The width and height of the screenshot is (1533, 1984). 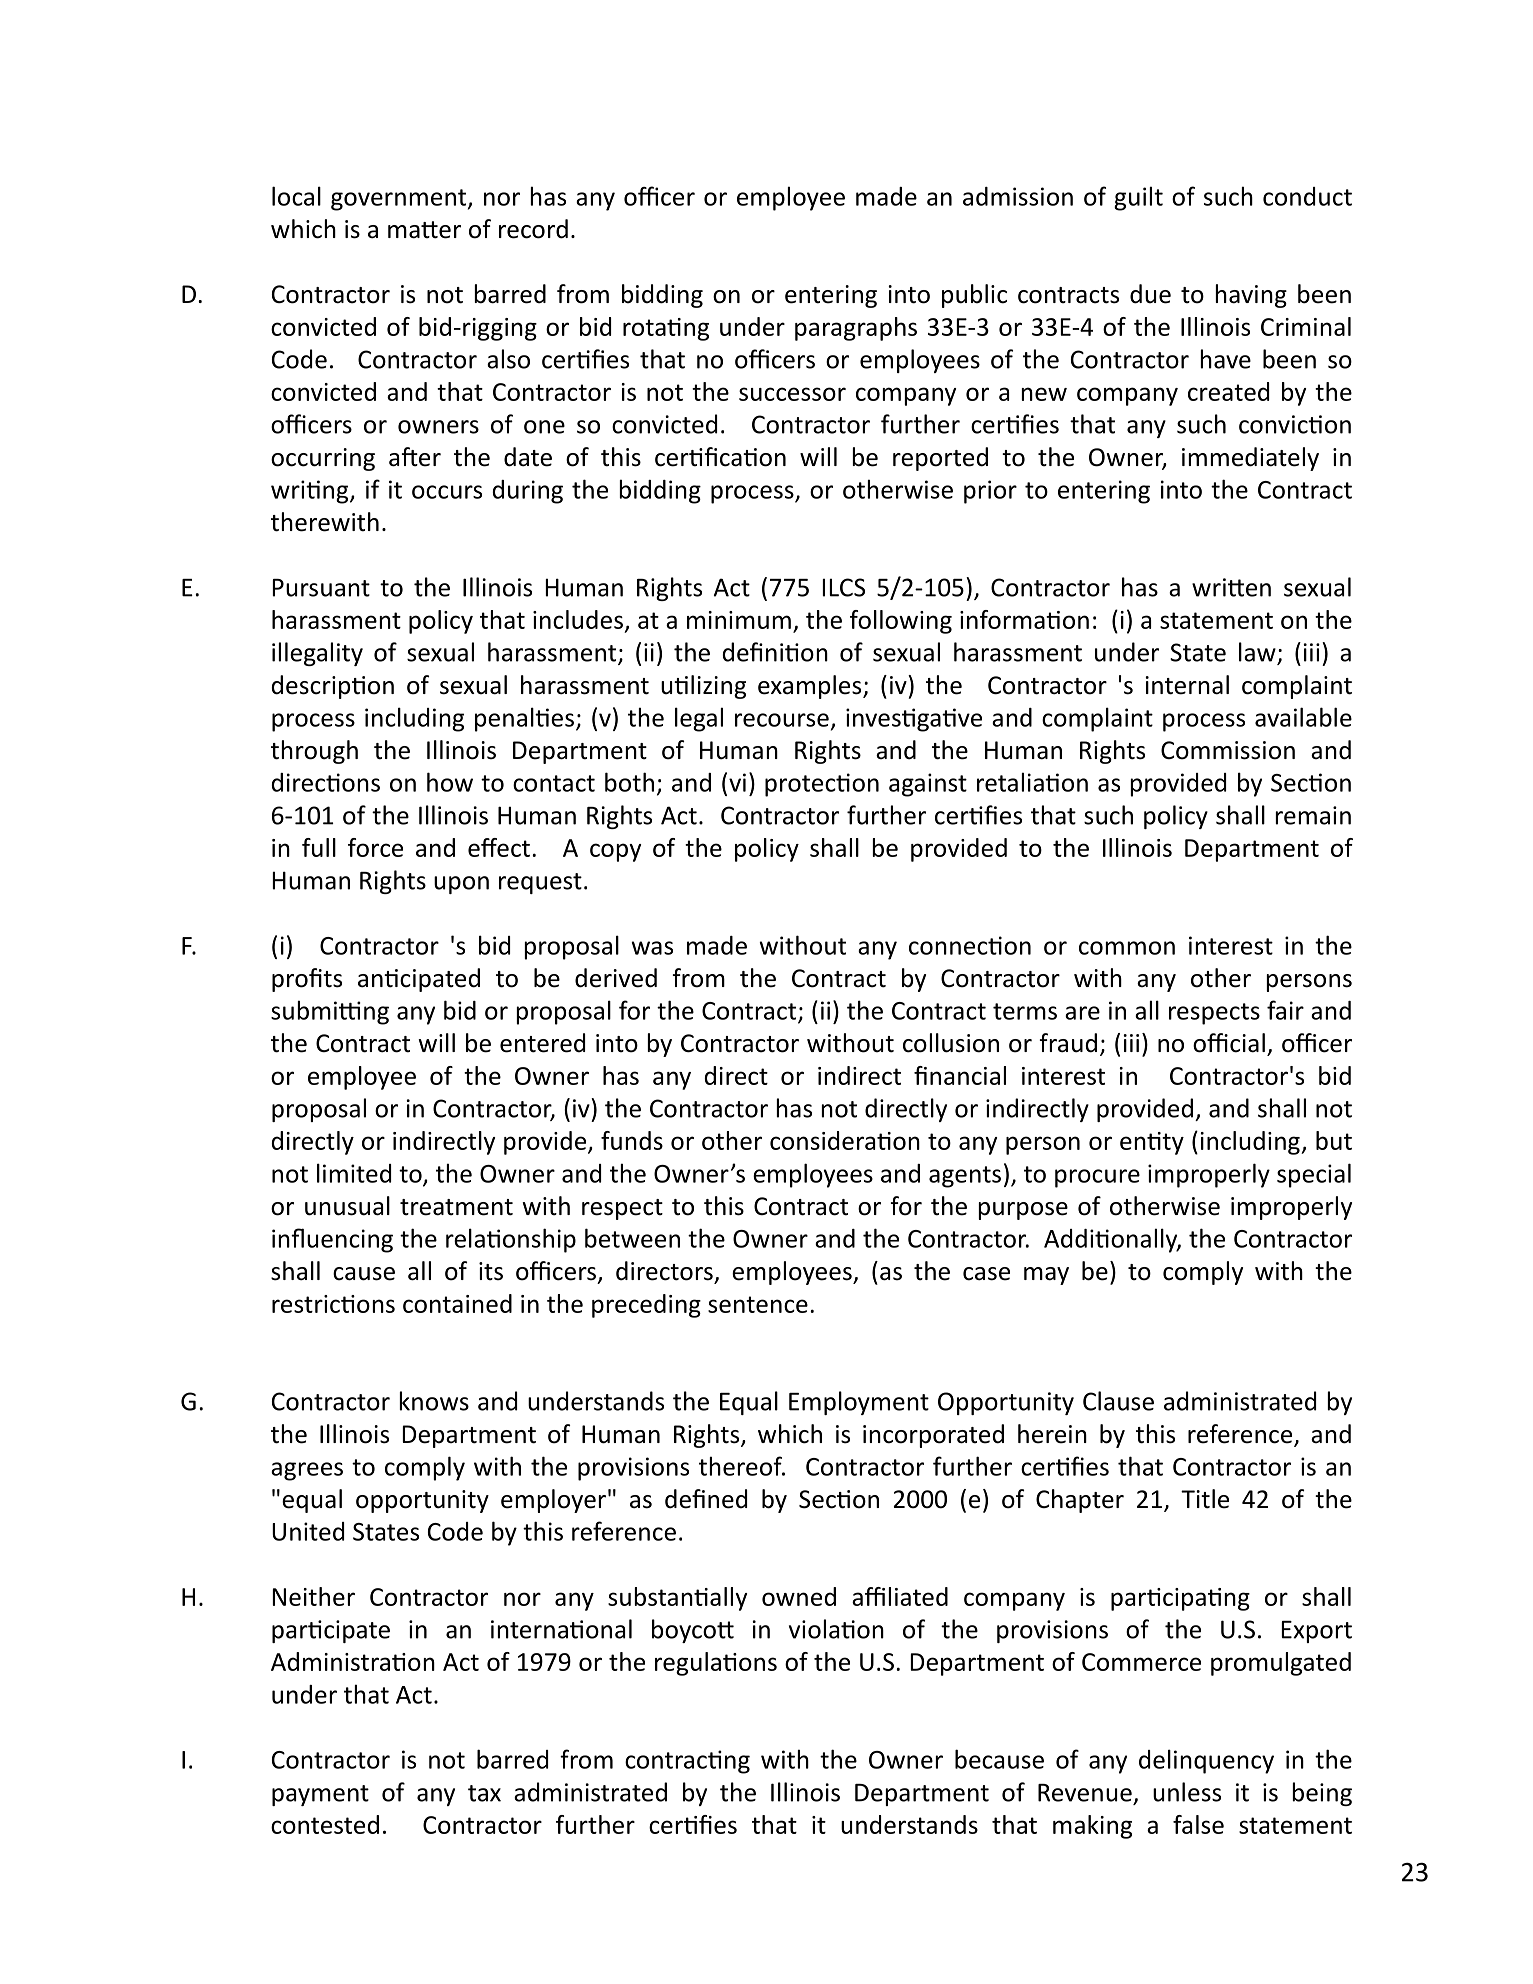 I want to click on tax, so click(x=484, y=1793).
